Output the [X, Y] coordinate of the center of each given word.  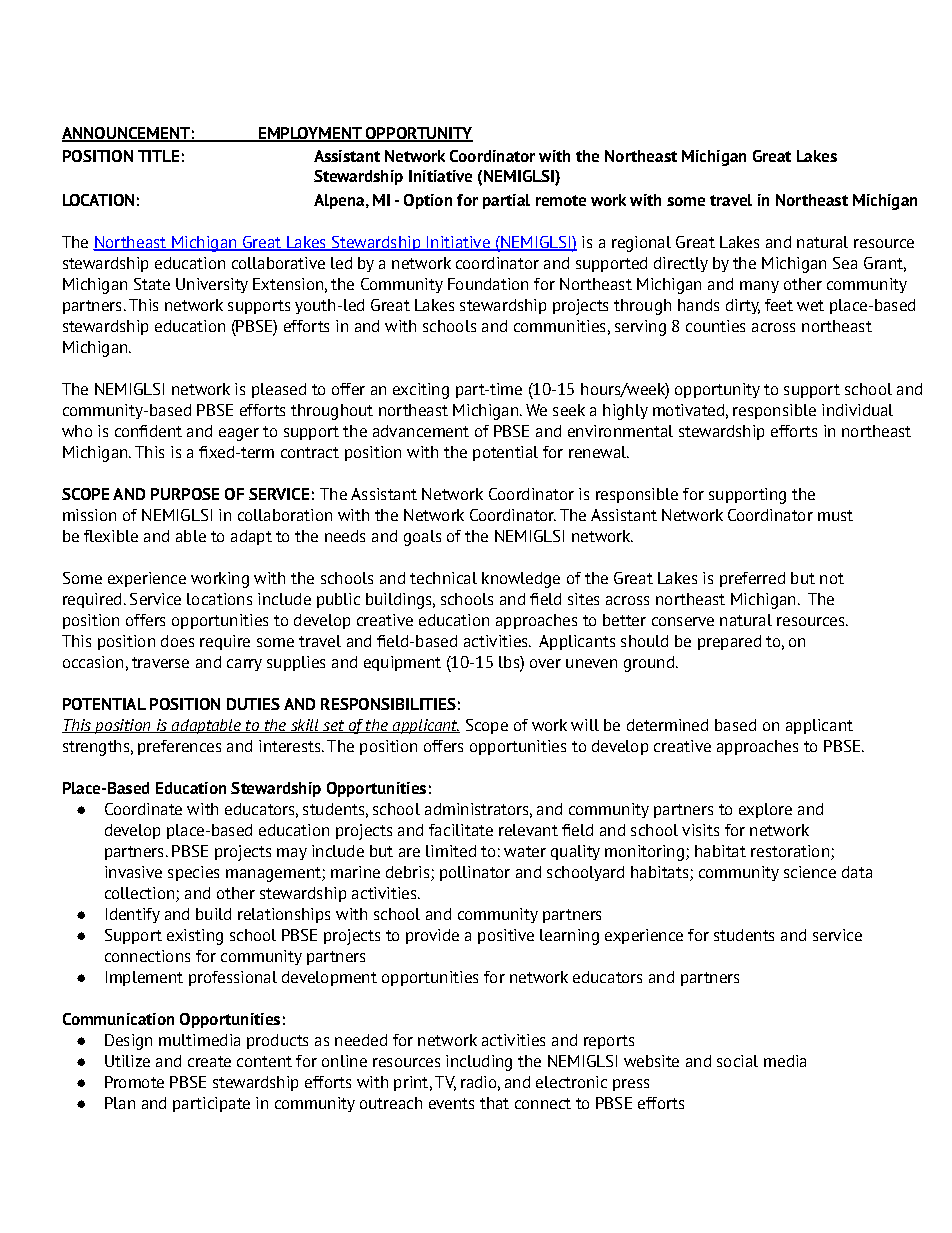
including [479, 1063]
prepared [729, 642]
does [177, 641]
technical [443, 578]
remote [561, 200]
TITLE [158, 156]
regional [641, 244]
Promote [134, 1082]
